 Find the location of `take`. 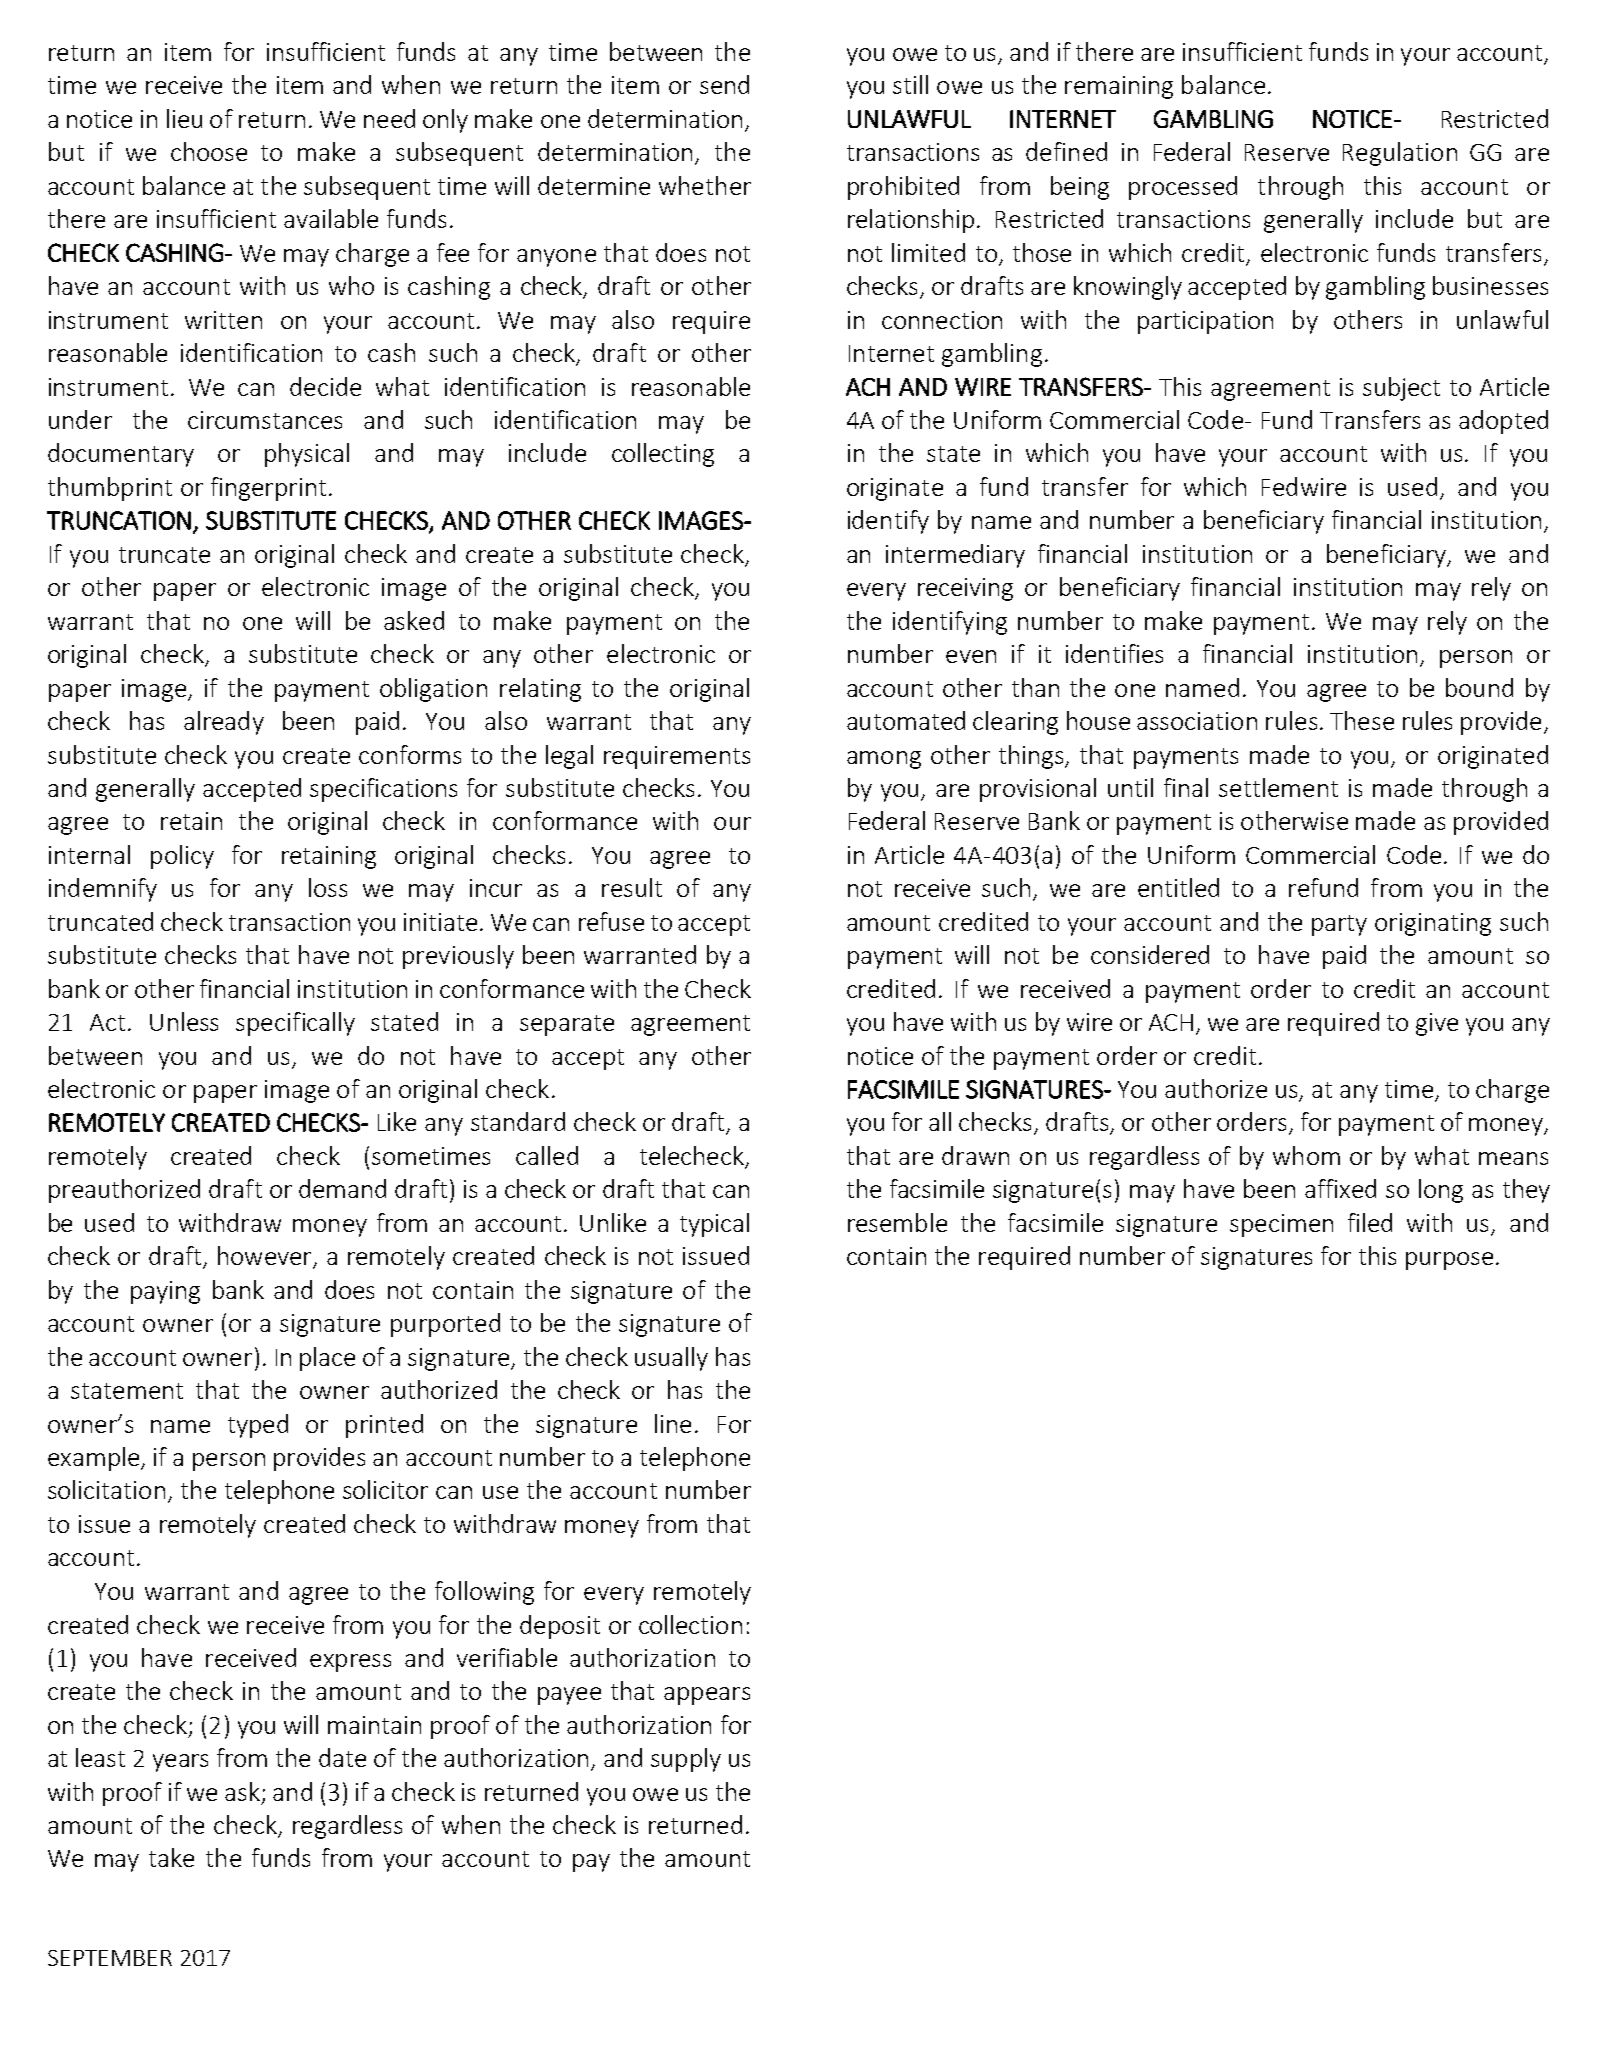

take is located at coordinates (171, 1857).
